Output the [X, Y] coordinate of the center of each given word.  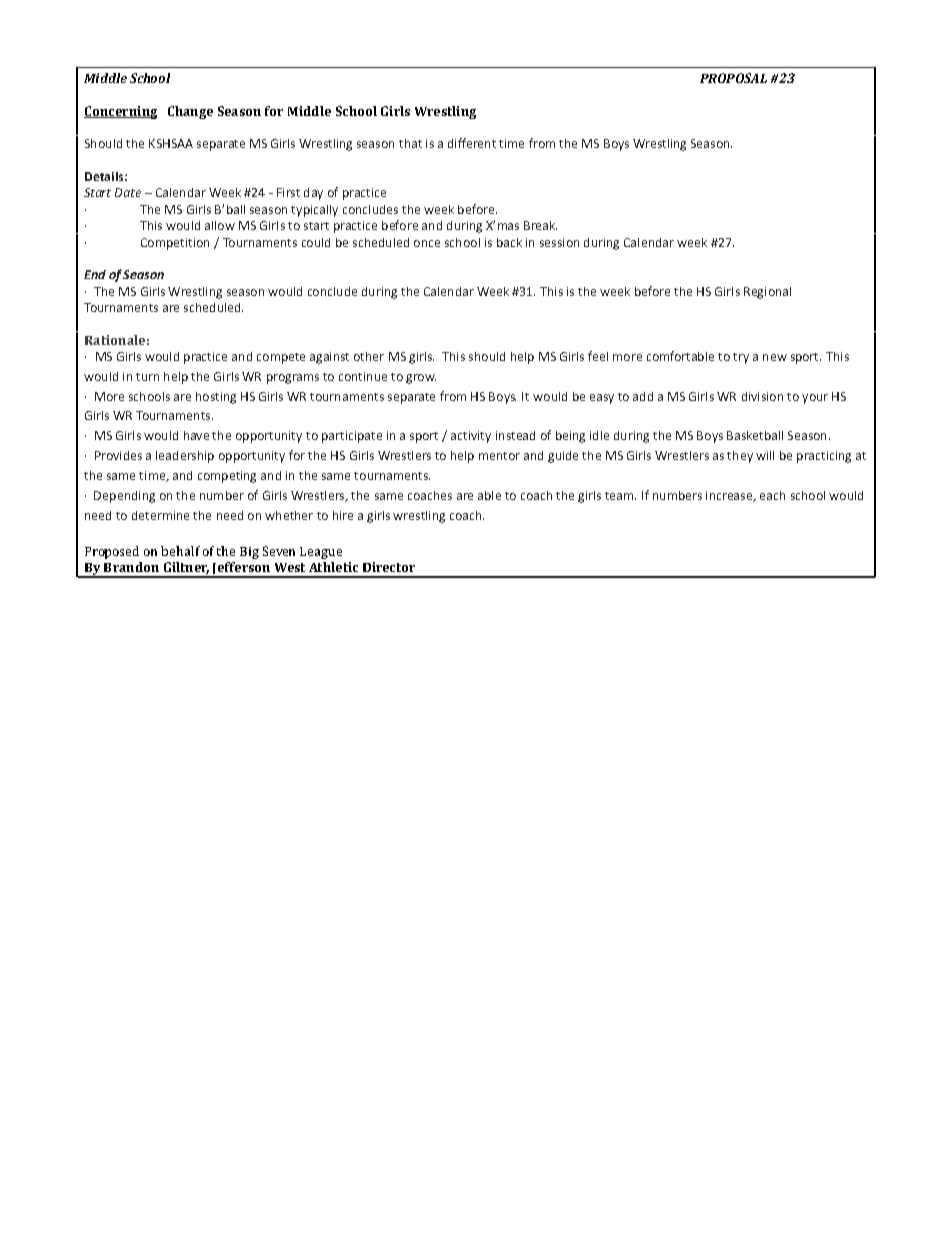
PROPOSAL [733, 78]
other [369, 356]
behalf [180, 551]
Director [389, 567]
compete [281, 358]
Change [190, 112]
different [472, 143]
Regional [767, 293]
